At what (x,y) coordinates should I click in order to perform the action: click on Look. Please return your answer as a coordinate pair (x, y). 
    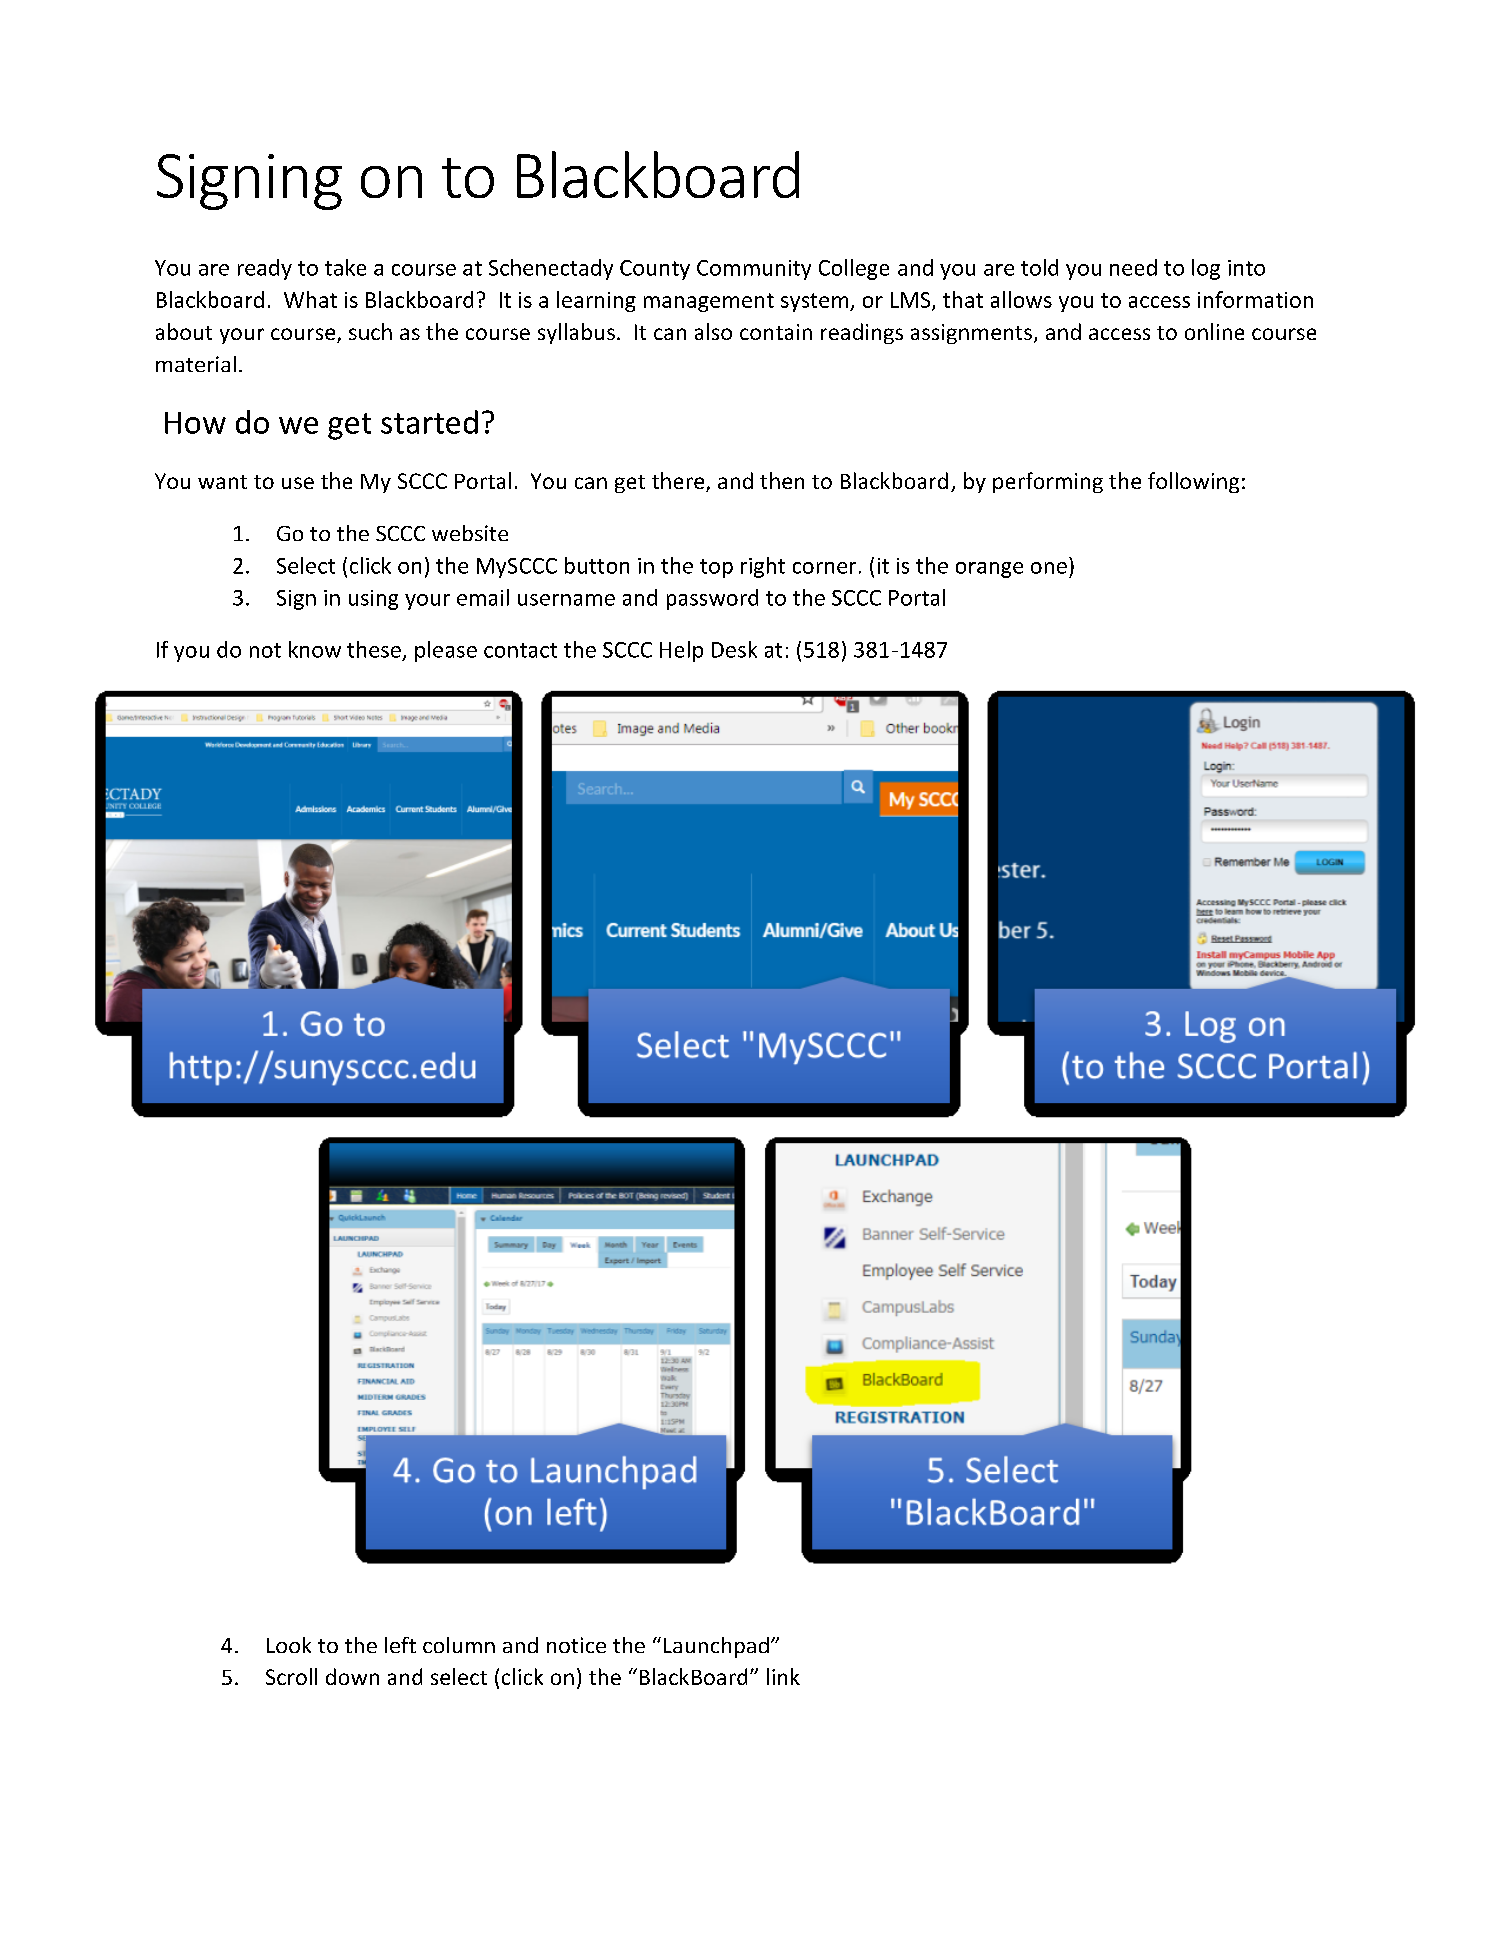
    Looking at the image, I should click on (289, 1645).
